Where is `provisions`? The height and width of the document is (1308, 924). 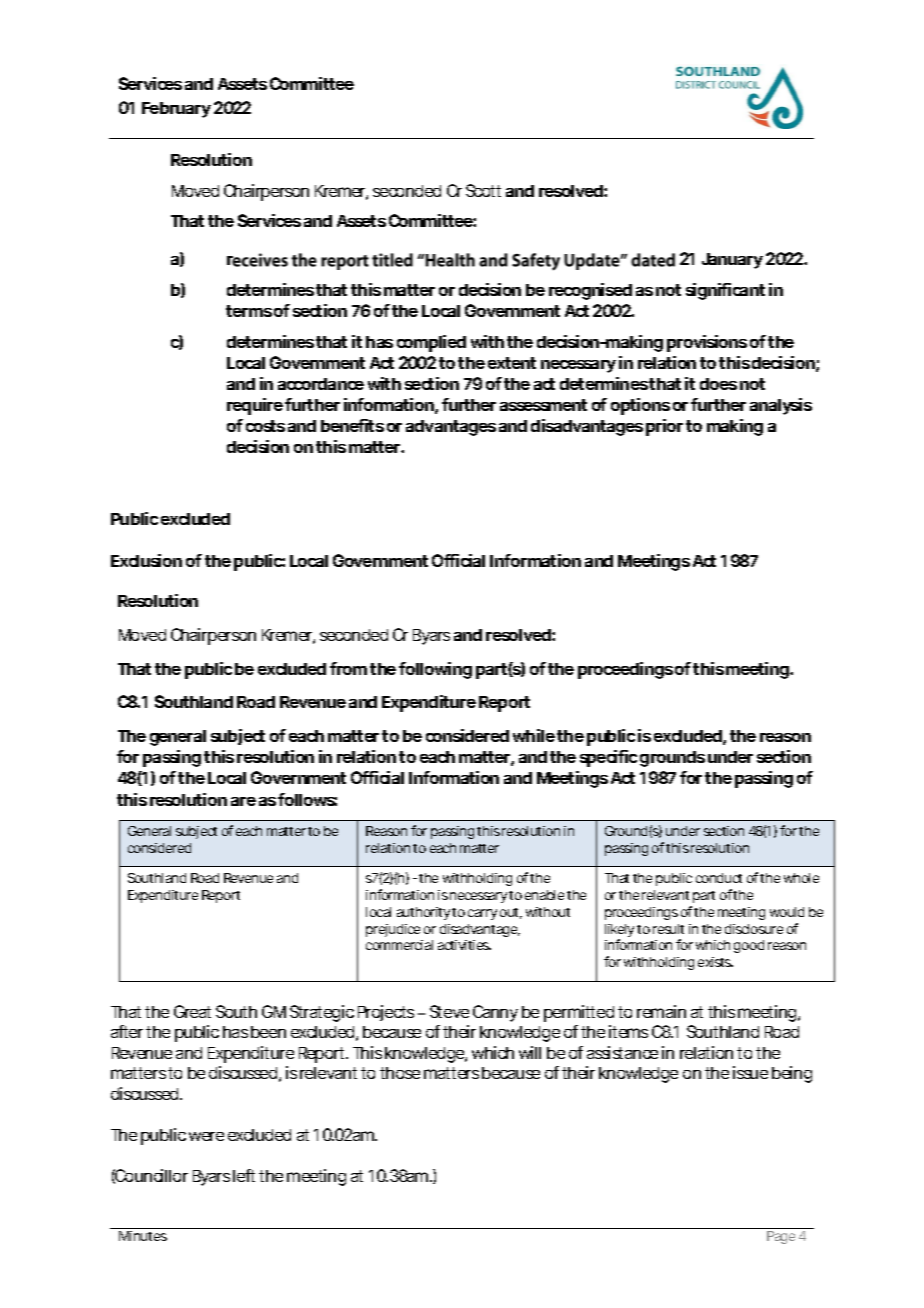 provisions is located at coordinates (707, 343).
